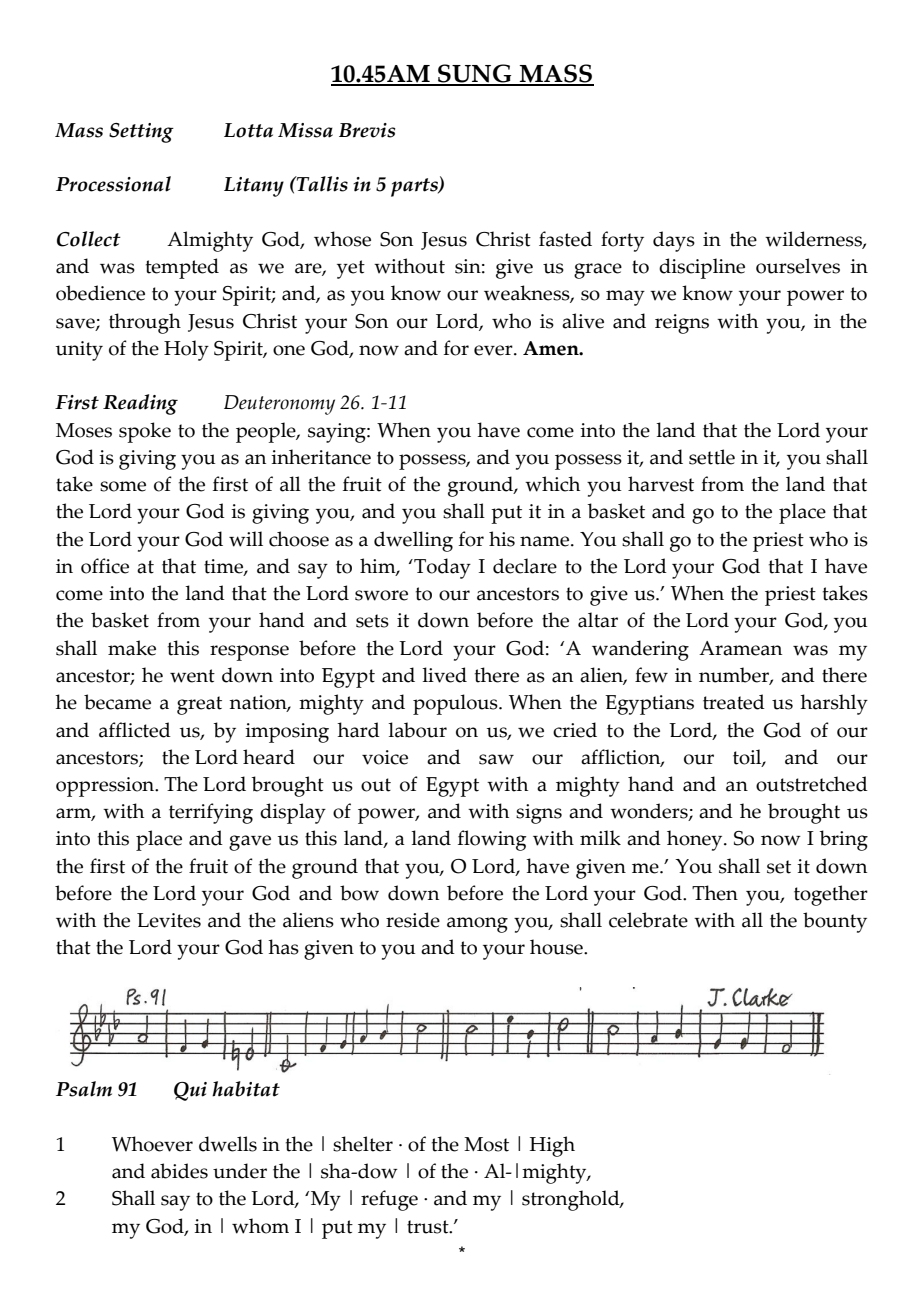 The width and height of the document is (924, 1308). I want to click on terrifying, so click(211, 813).
